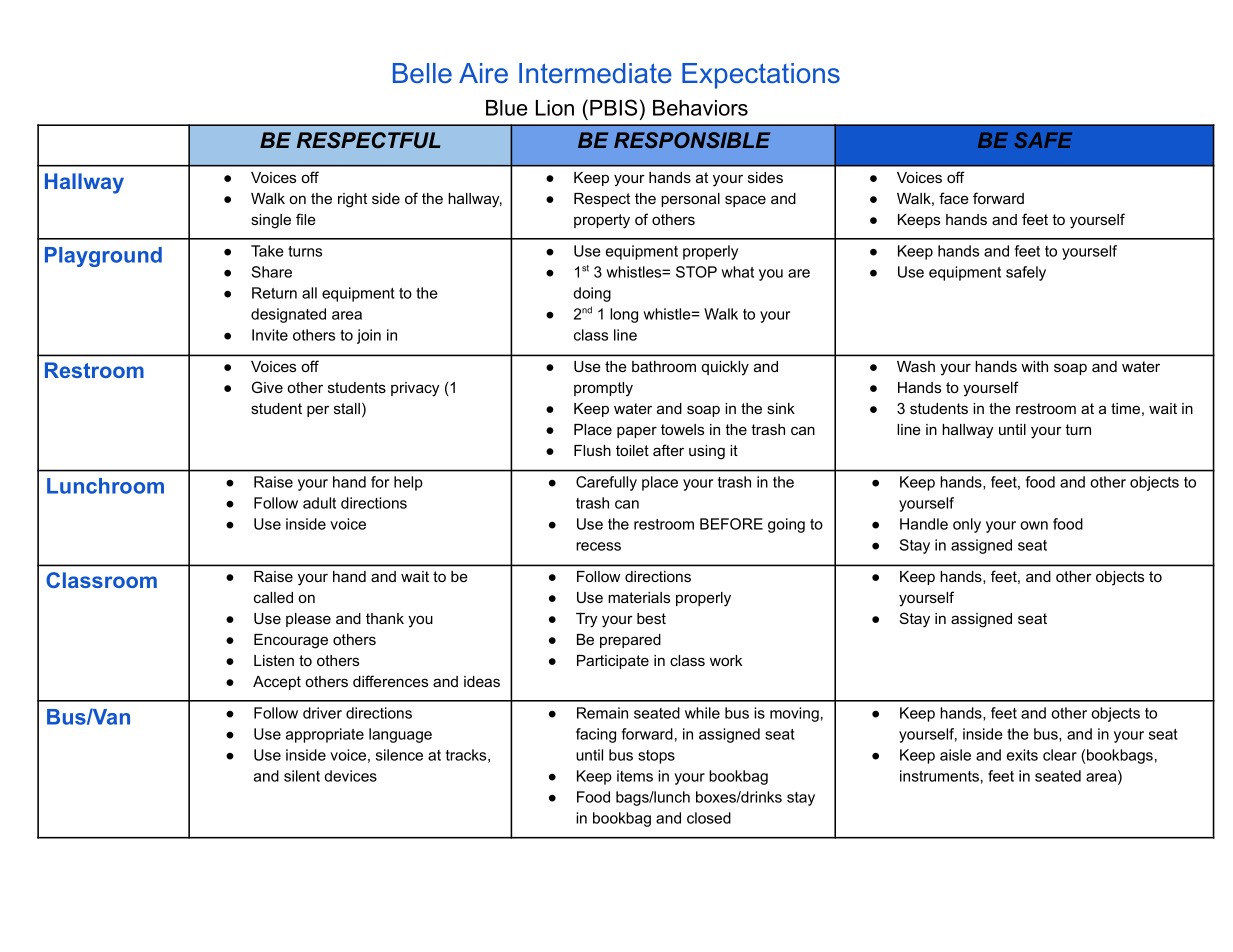 The image size is (1233, 952). What do you see at coordinates (422, 73) in the page?
I see `Belle` at bounding box center [422, 73].
